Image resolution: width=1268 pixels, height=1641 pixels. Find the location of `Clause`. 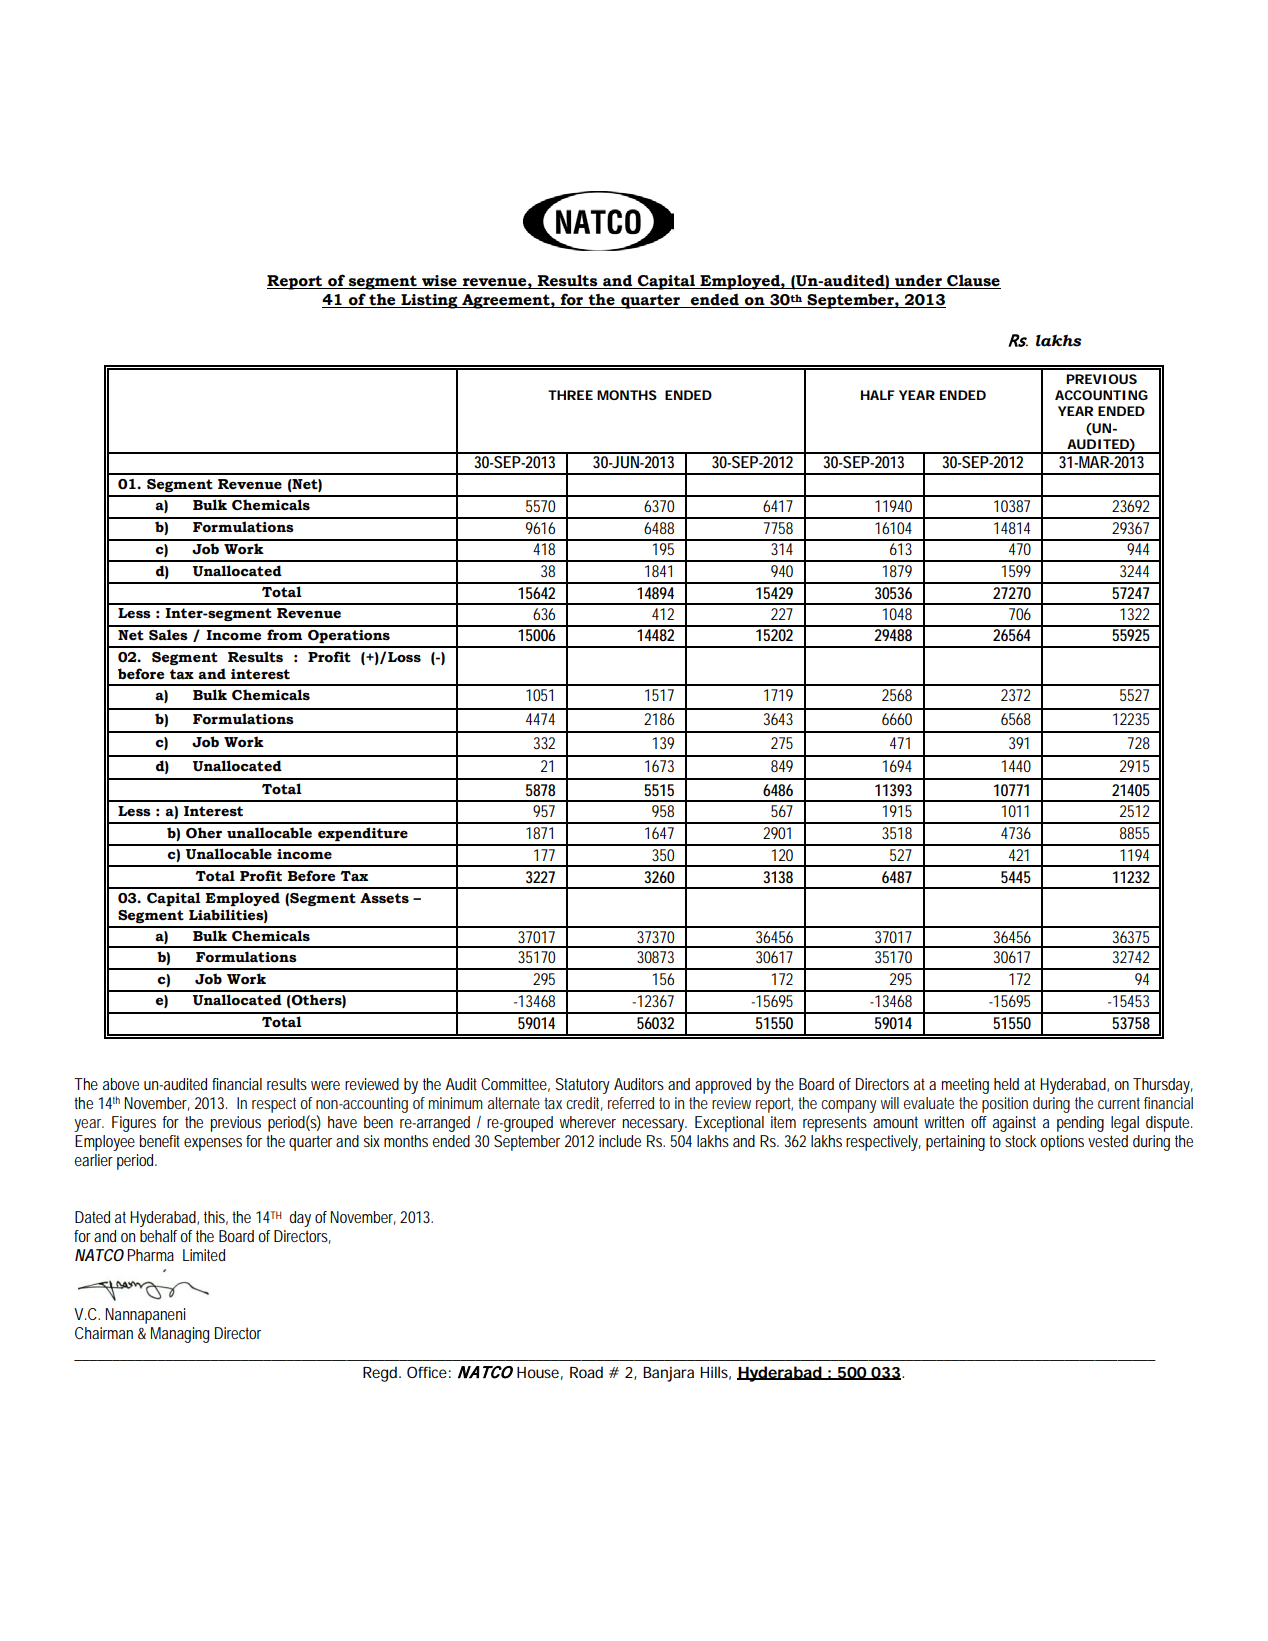

Clause is located at coordinates (973, 281).
